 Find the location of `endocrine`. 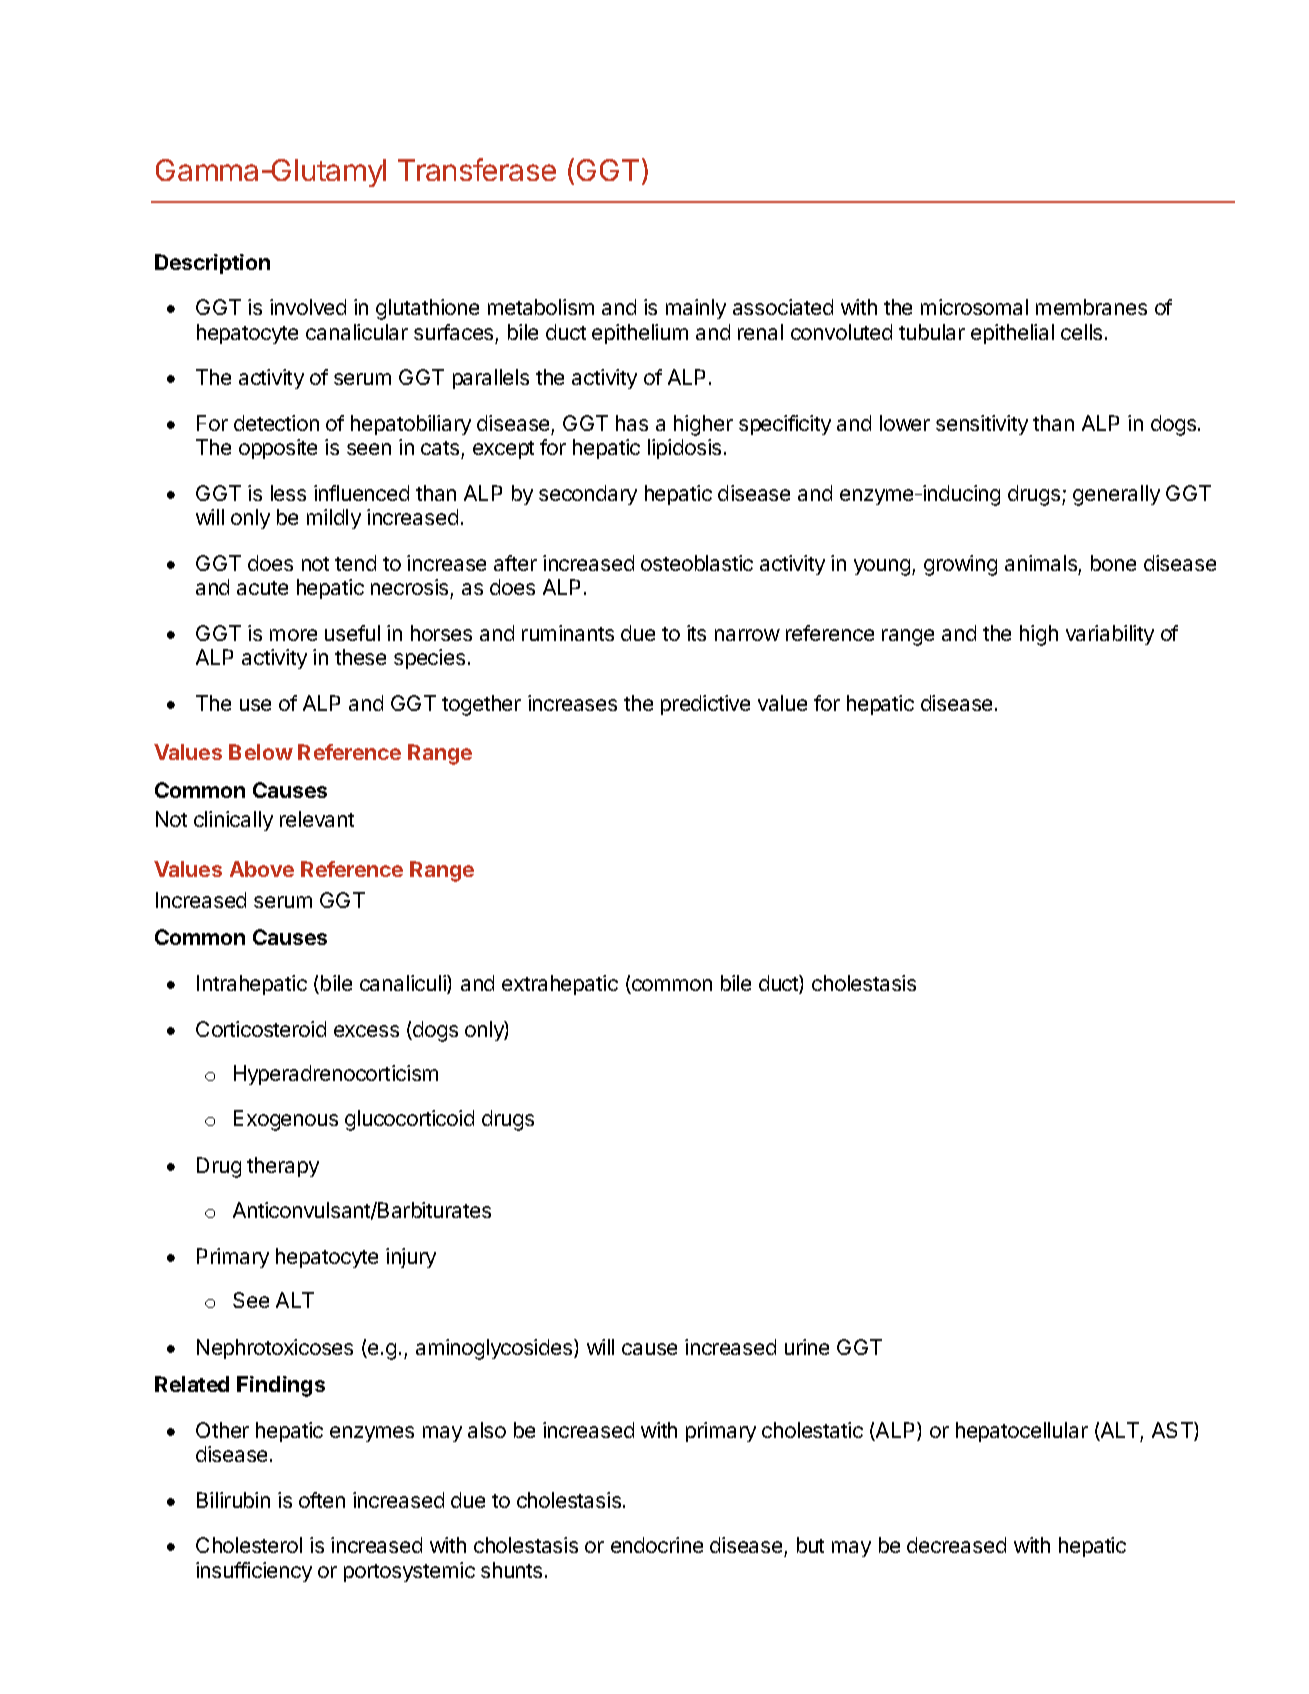

endocrine is located at coordinates (657, 1545).
